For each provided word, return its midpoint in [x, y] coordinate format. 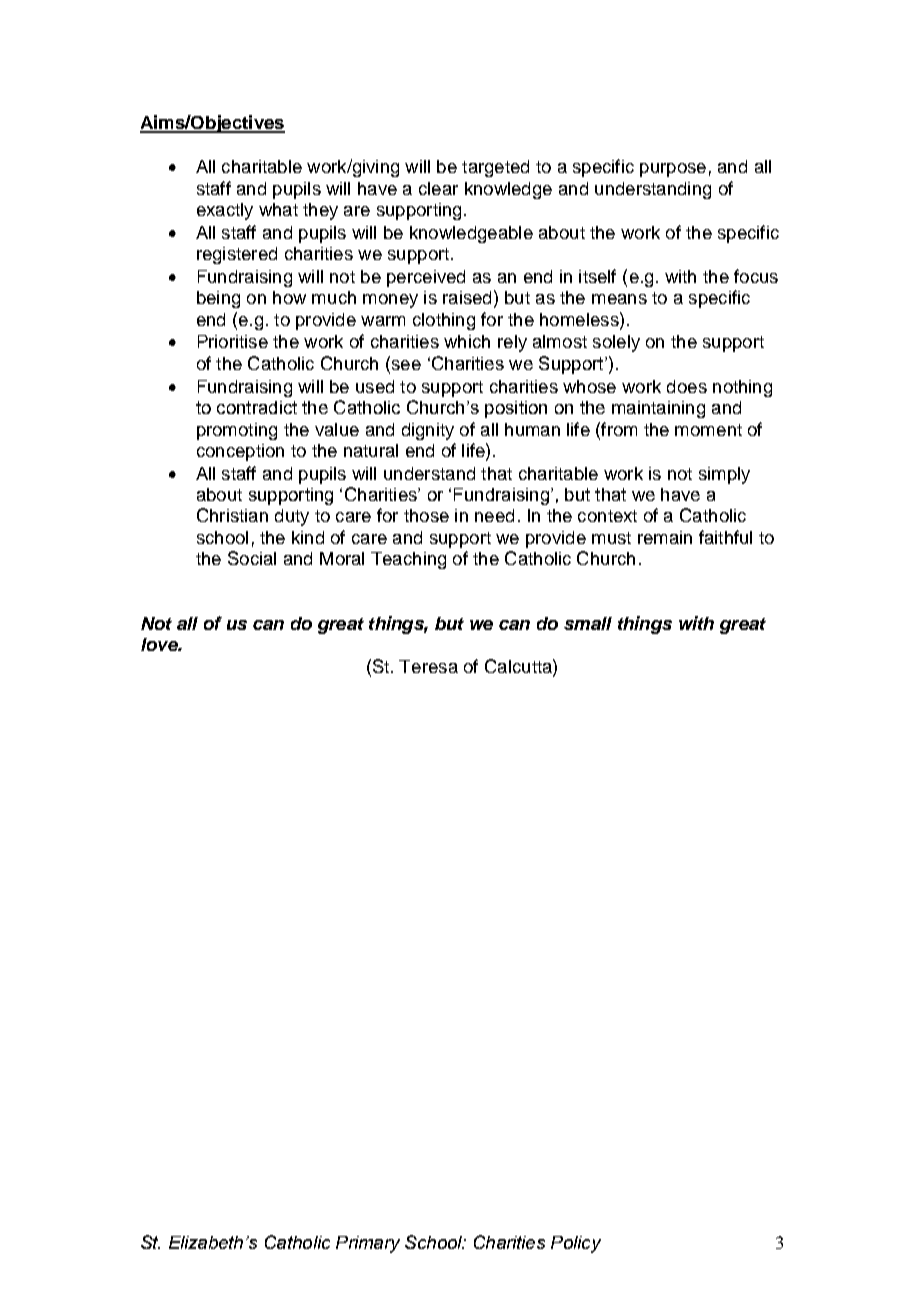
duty [292, 517]
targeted [495, 168]
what [278, 209]
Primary [368, 1244]
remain [665, 537]
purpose [673, 170]
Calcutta [519, 666]
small [588, 623]
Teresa [428, 666]
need [494, 515]
